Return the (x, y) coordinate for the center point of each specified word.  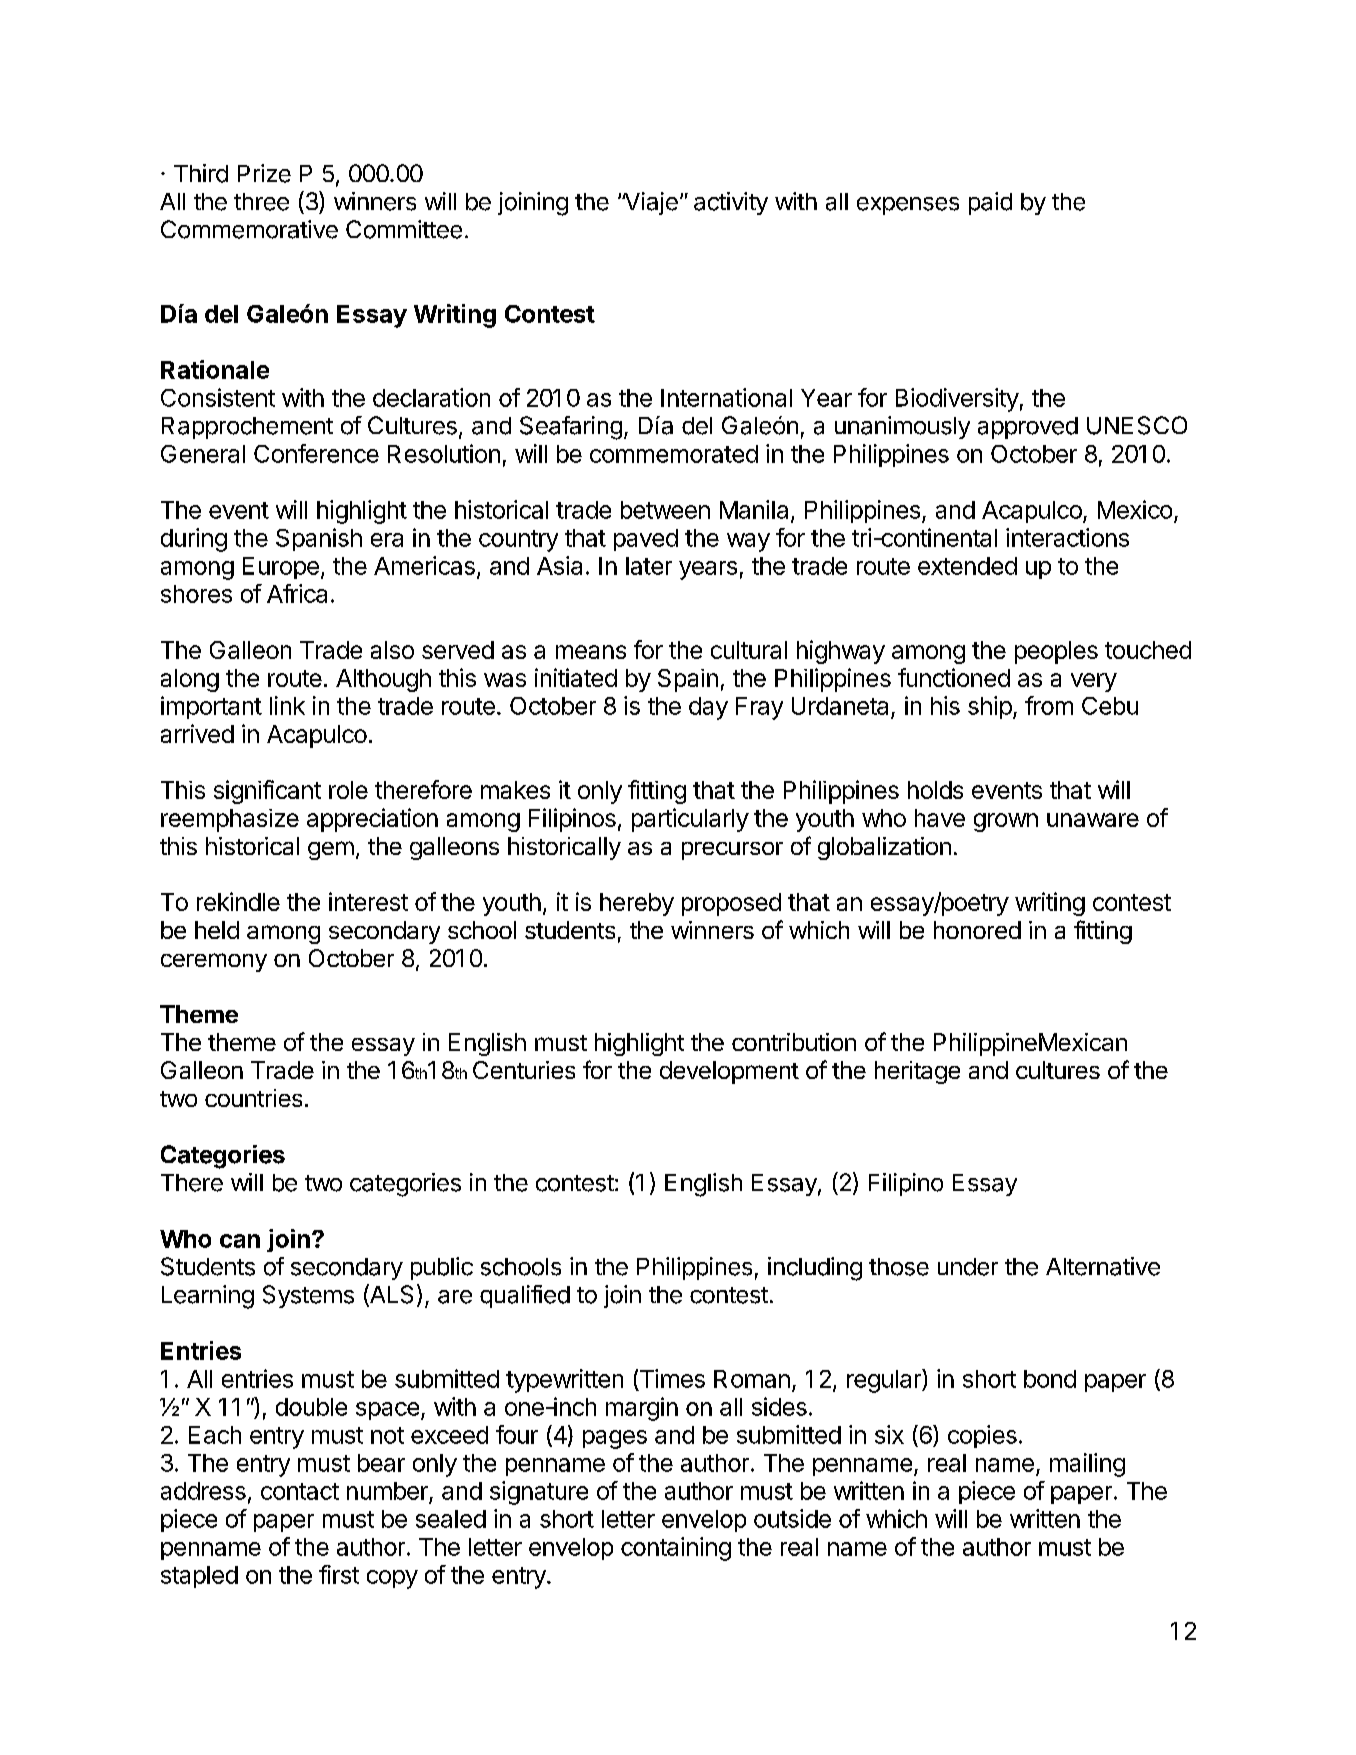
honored (977, 930)
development (729, 1072)
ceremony (214, 962)
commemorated (674, 454)
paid (990, 203)
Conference (316, 453)
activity (731, 203)
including (815, 1269)
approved (1028, 428)
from (1049, 705)
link (287, 705)
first (339, 1574)
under (968, 1267)
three (261, 202)
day (708, 708)
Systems (308, 1296)
